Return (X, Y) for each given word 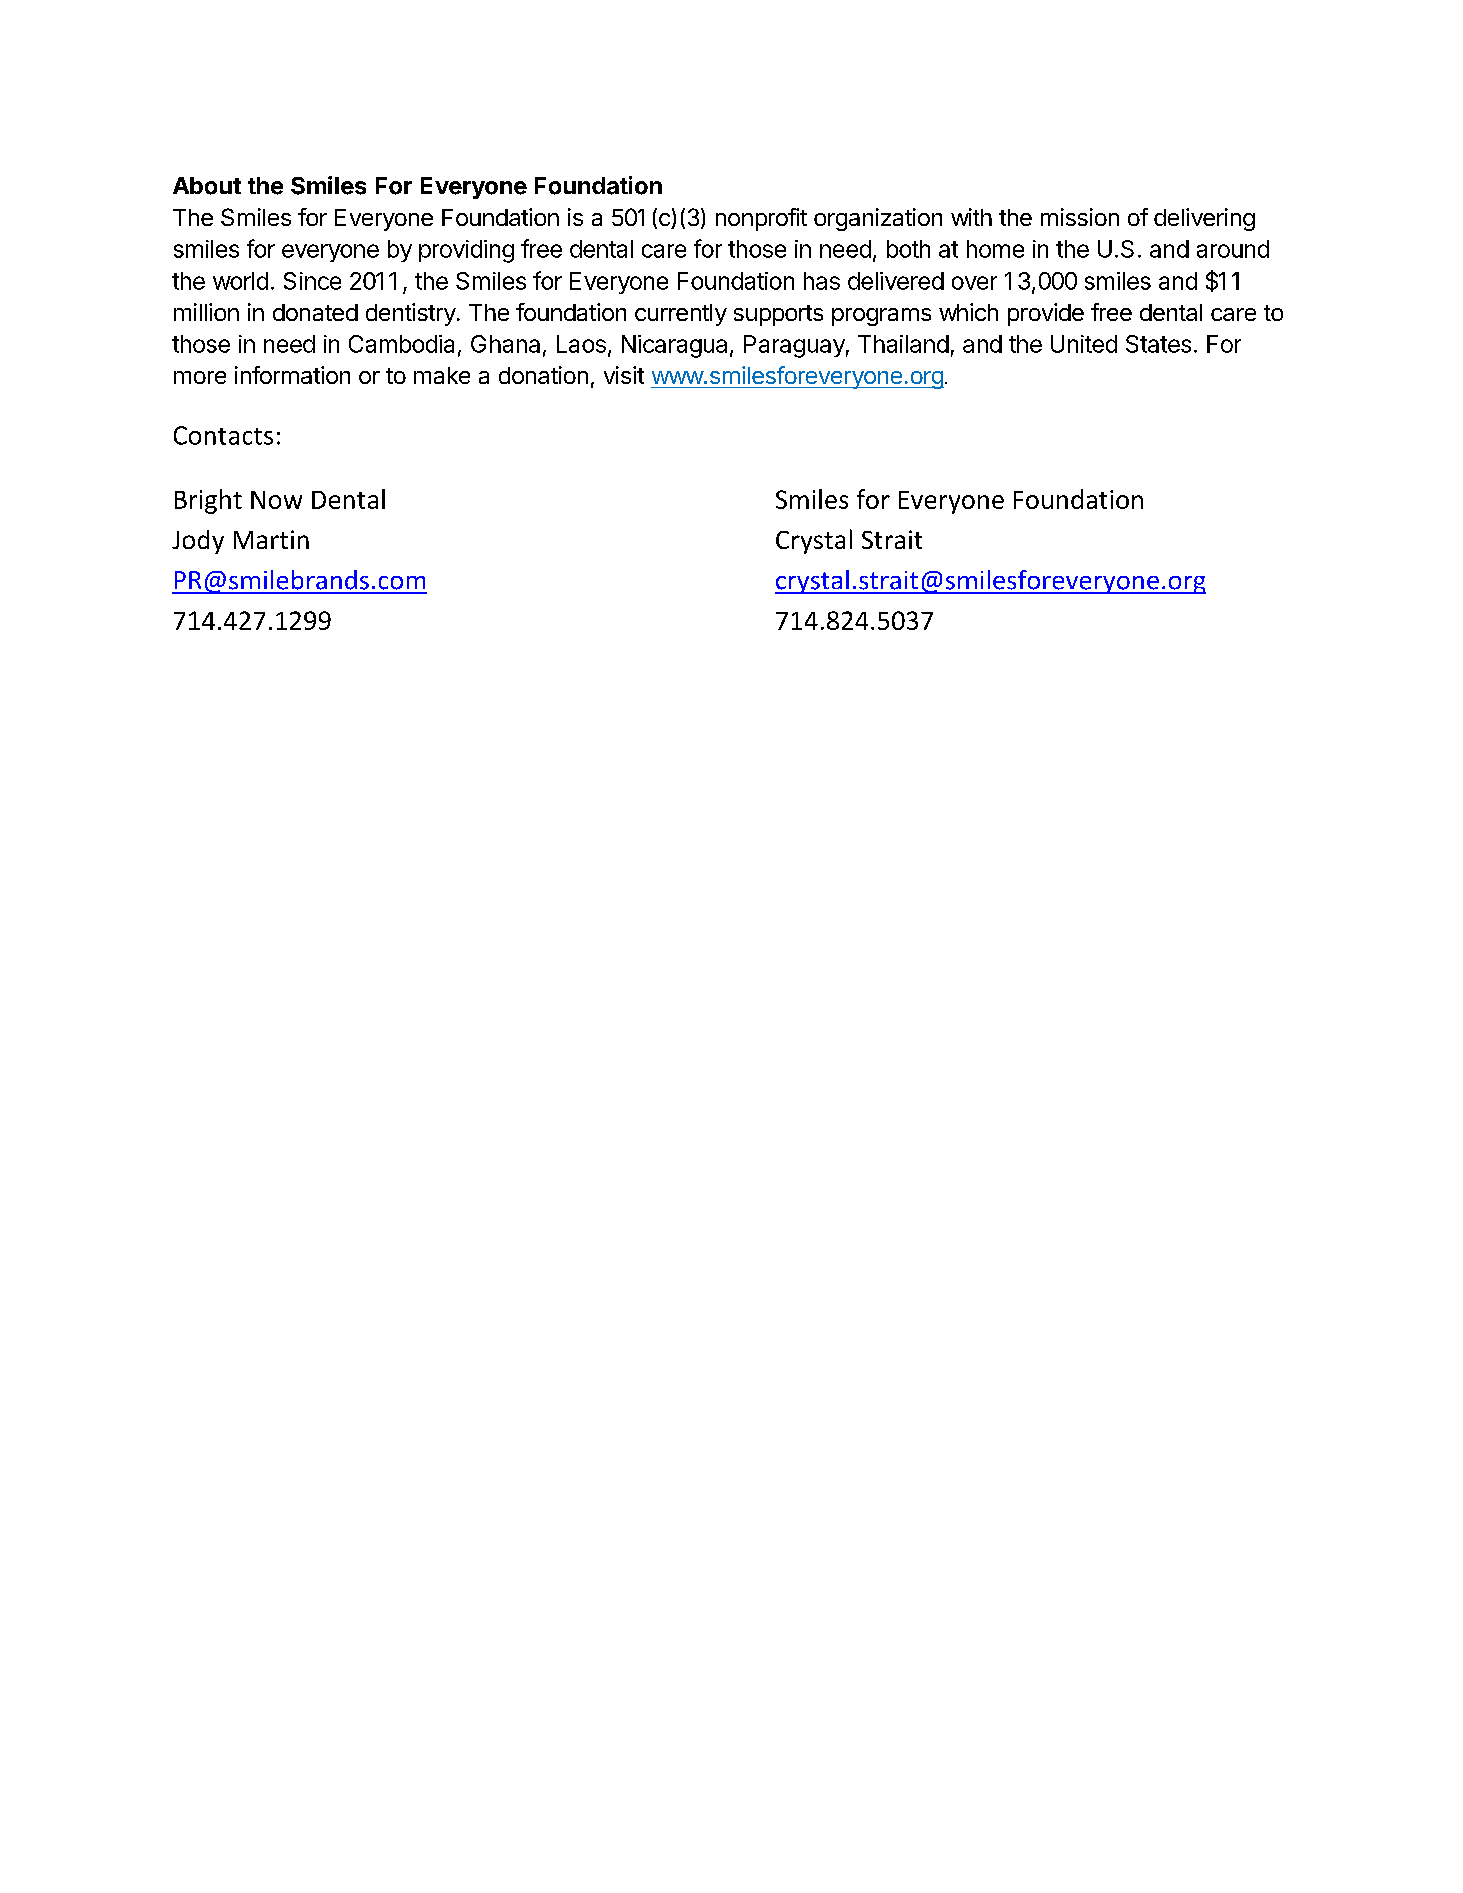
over (974, 283)
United (1084, 344)
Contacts (223, 435)
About (207, 186)
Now (276, 500)
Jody (198, 542)
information (292, 375)
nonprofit (761, 219)
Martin (271, 539)
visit (624, 375)
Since (312, 281)
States (1158, 344)
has (822, 281)
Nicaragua (674, 346)
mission (1080, 217)
